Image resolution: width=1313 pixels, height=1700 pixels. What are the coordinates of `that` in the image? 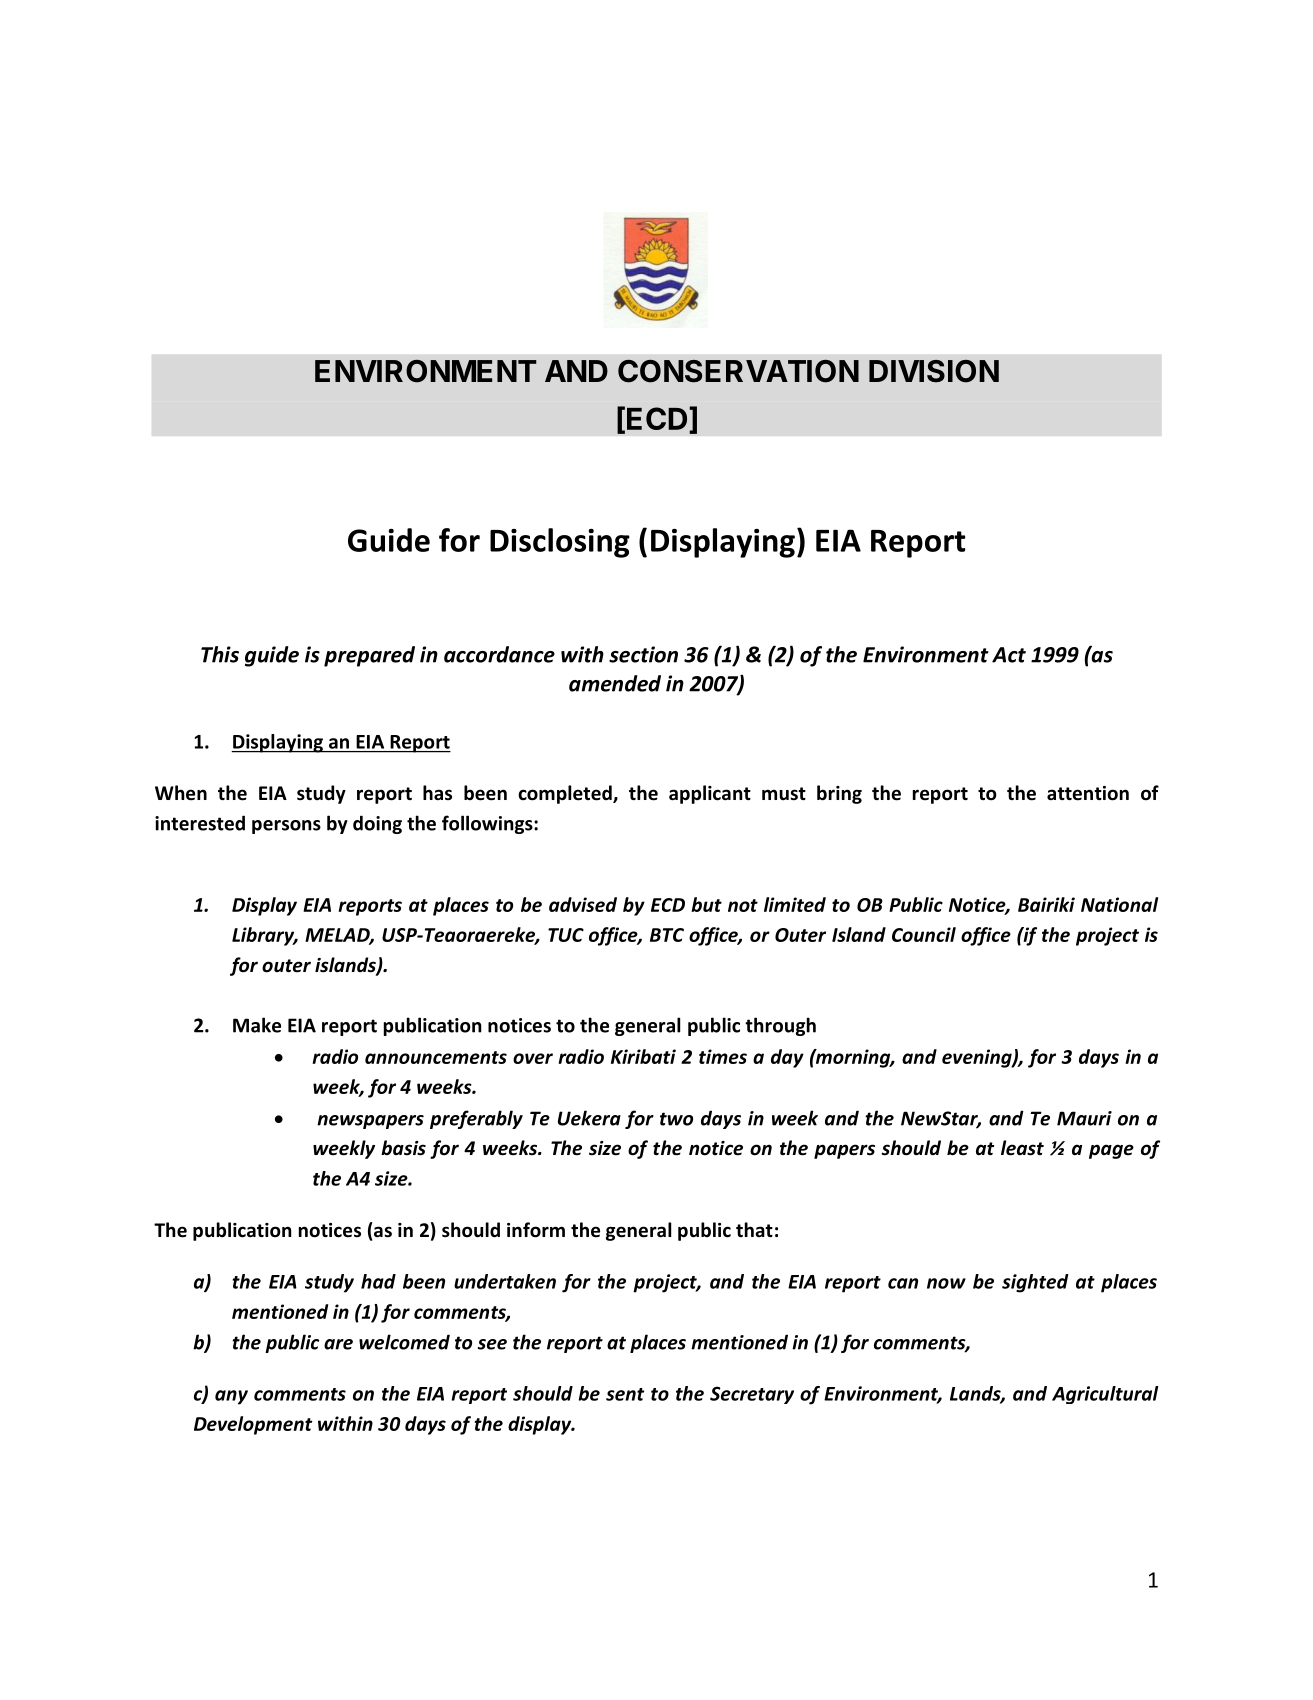 It's located at (754, 1230).
